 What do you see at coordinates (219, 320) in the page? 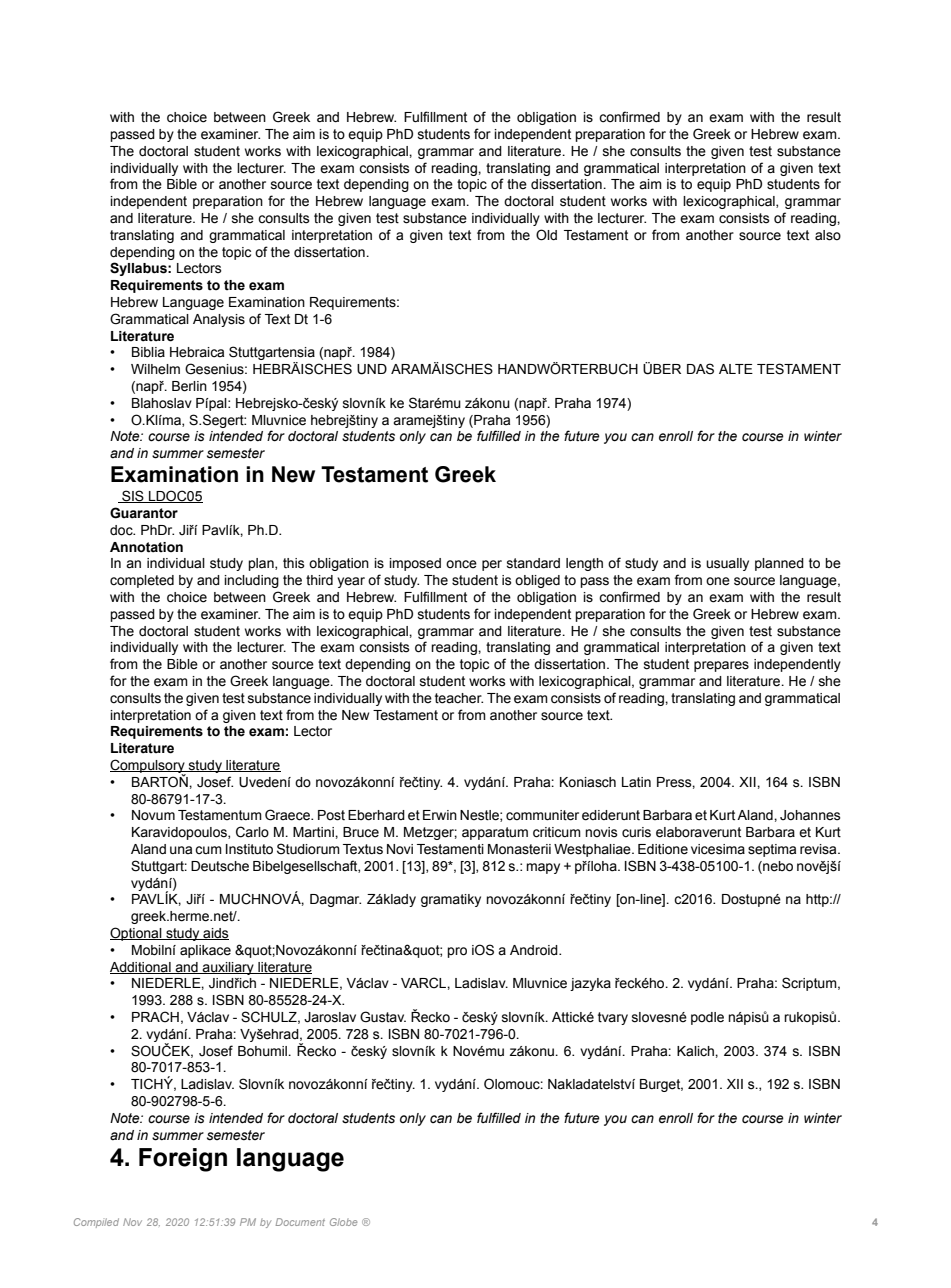
I see `Analysis` at bounding box center [219, 320].
